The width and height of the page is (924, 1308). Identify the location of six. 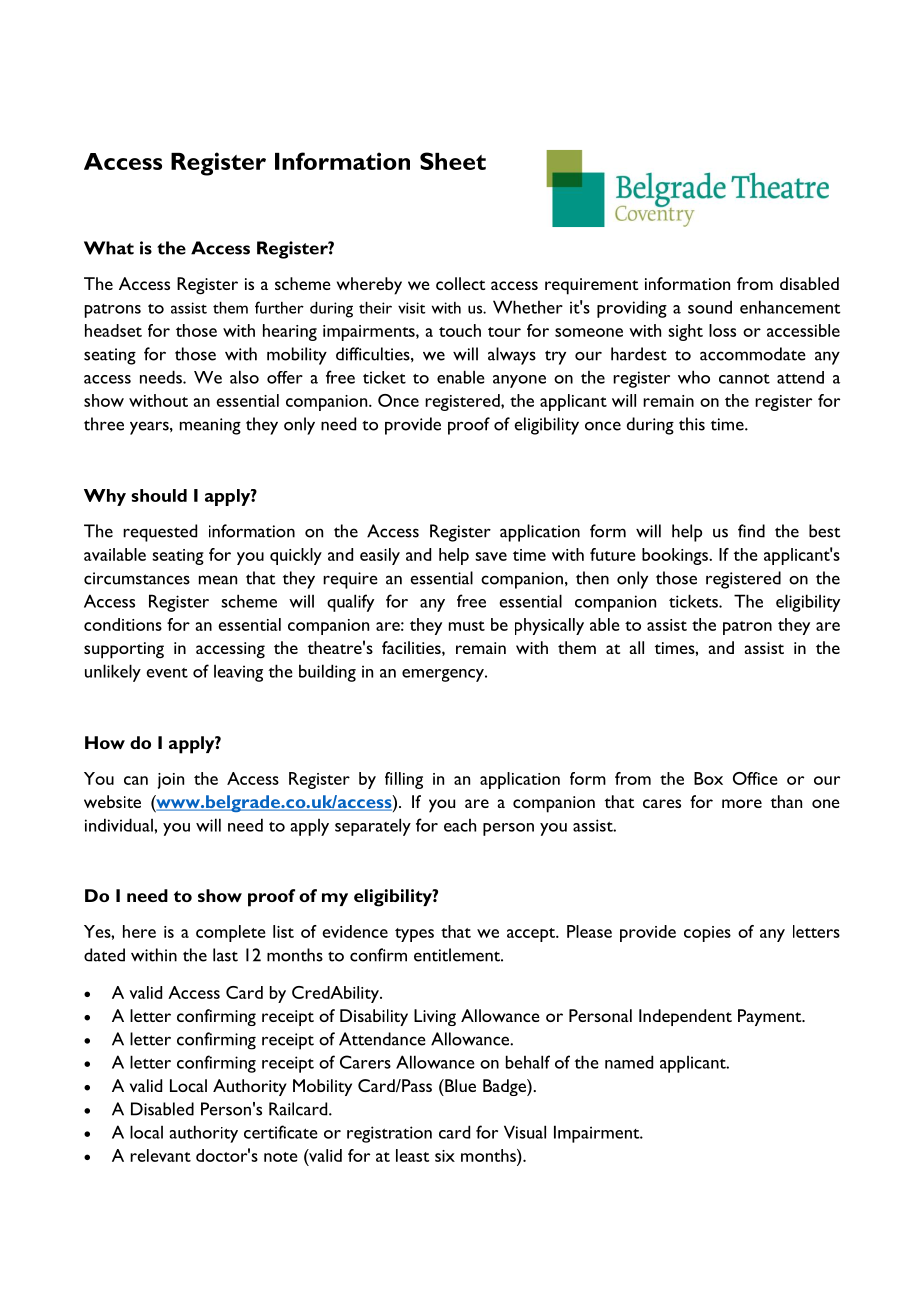
(445, 1156).
